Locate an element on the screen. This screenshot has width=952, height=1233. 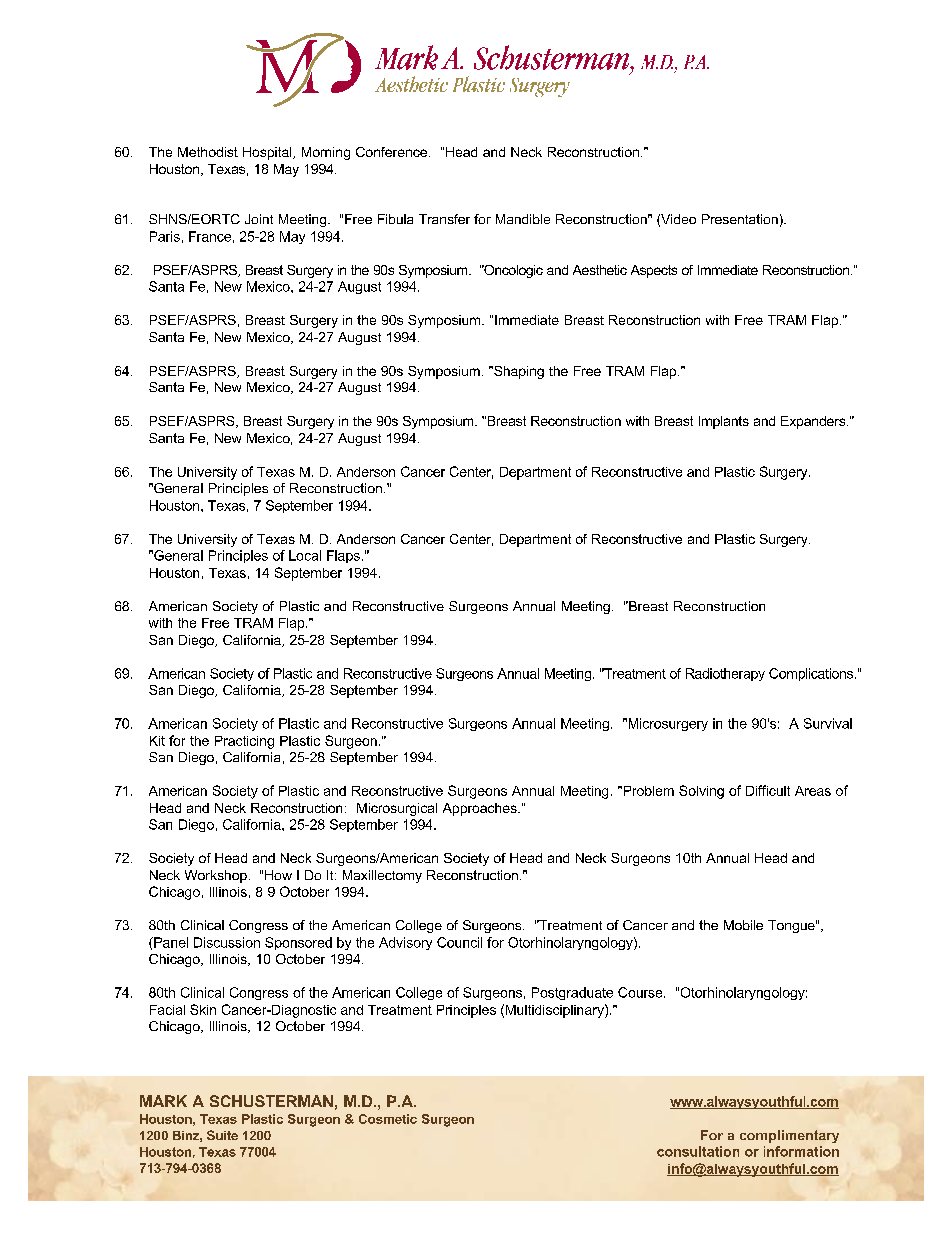
Radiotherapy is located at coordinates (725, 674).
